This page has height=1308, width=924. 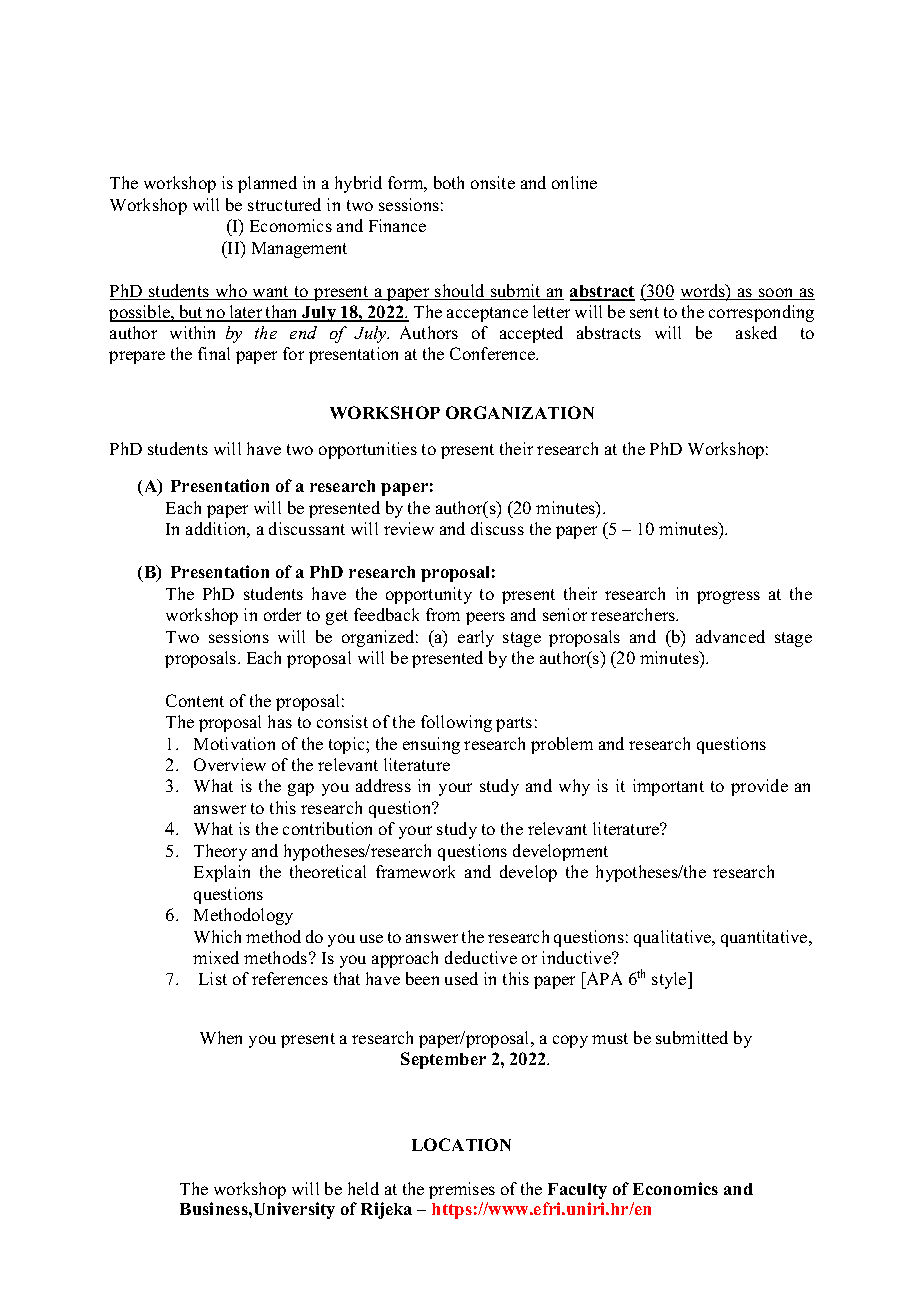 I want to click on soon, so click(x=776, y=294).
